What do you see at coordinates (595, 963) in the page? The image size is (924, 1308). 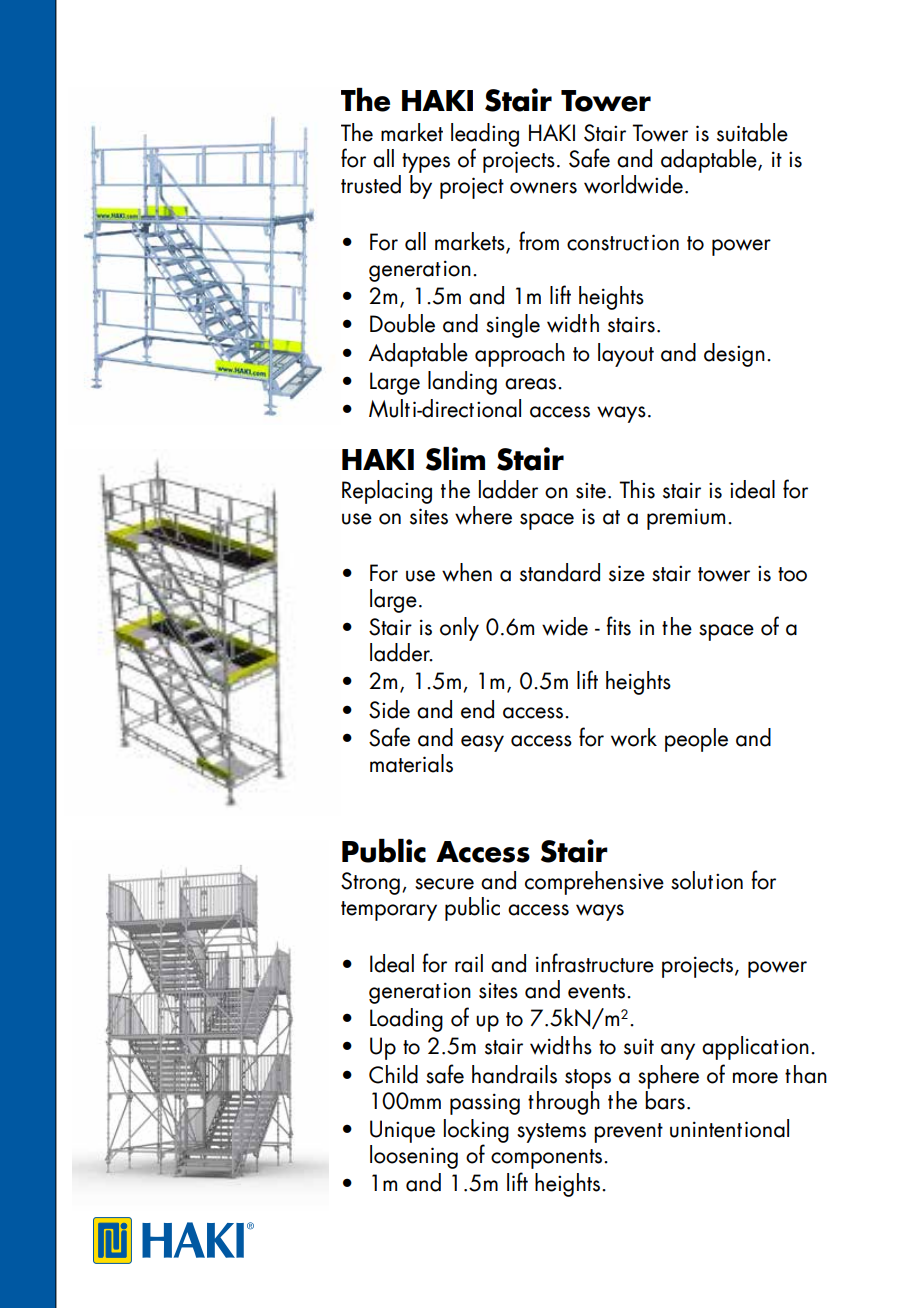 I see `infrastructure` at bounding box center [595, 963].
